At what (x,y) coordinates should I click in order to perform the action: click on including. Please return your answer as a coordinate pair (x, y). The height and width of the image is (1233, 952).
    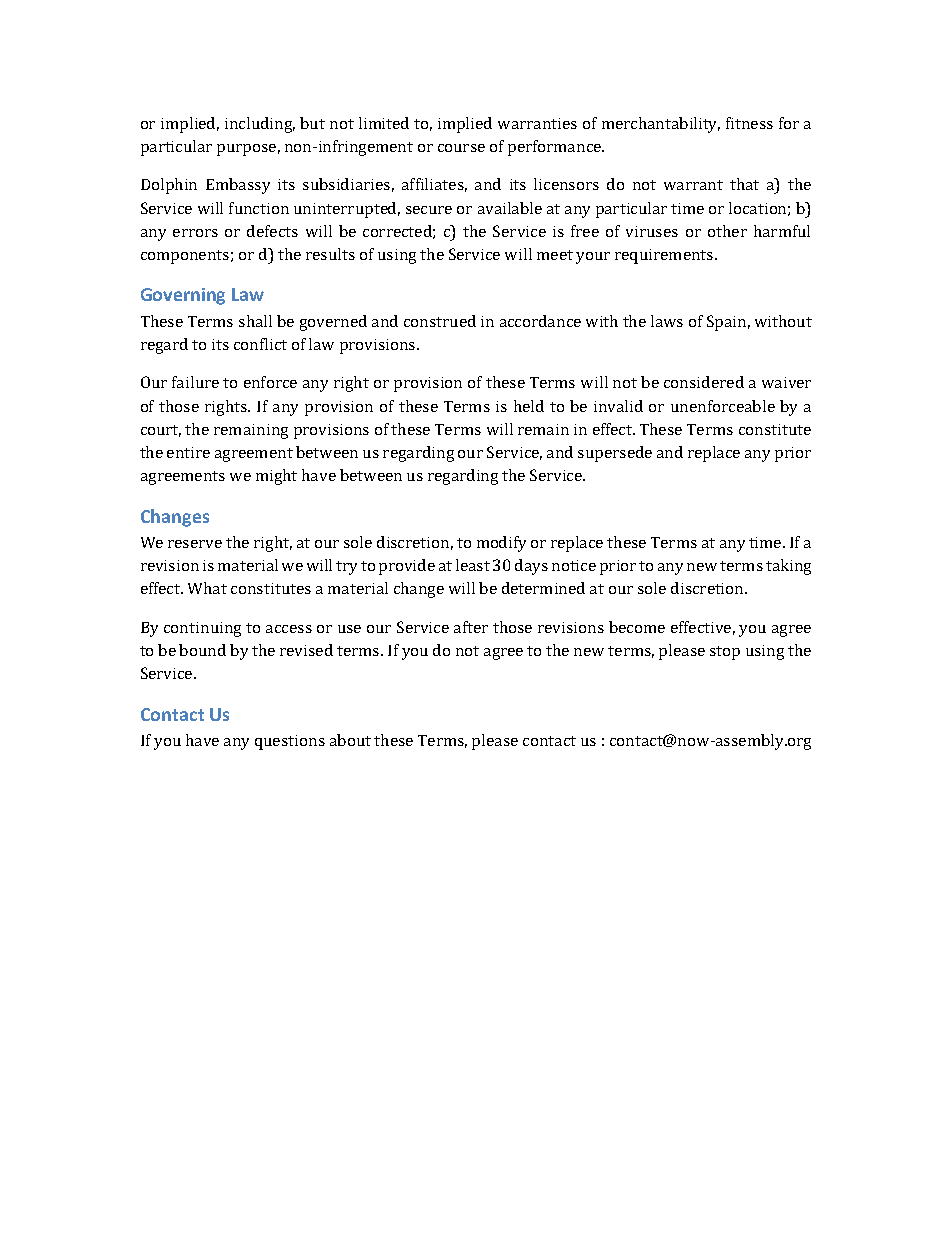
    Looking at the image, I should click on (260, 125).
